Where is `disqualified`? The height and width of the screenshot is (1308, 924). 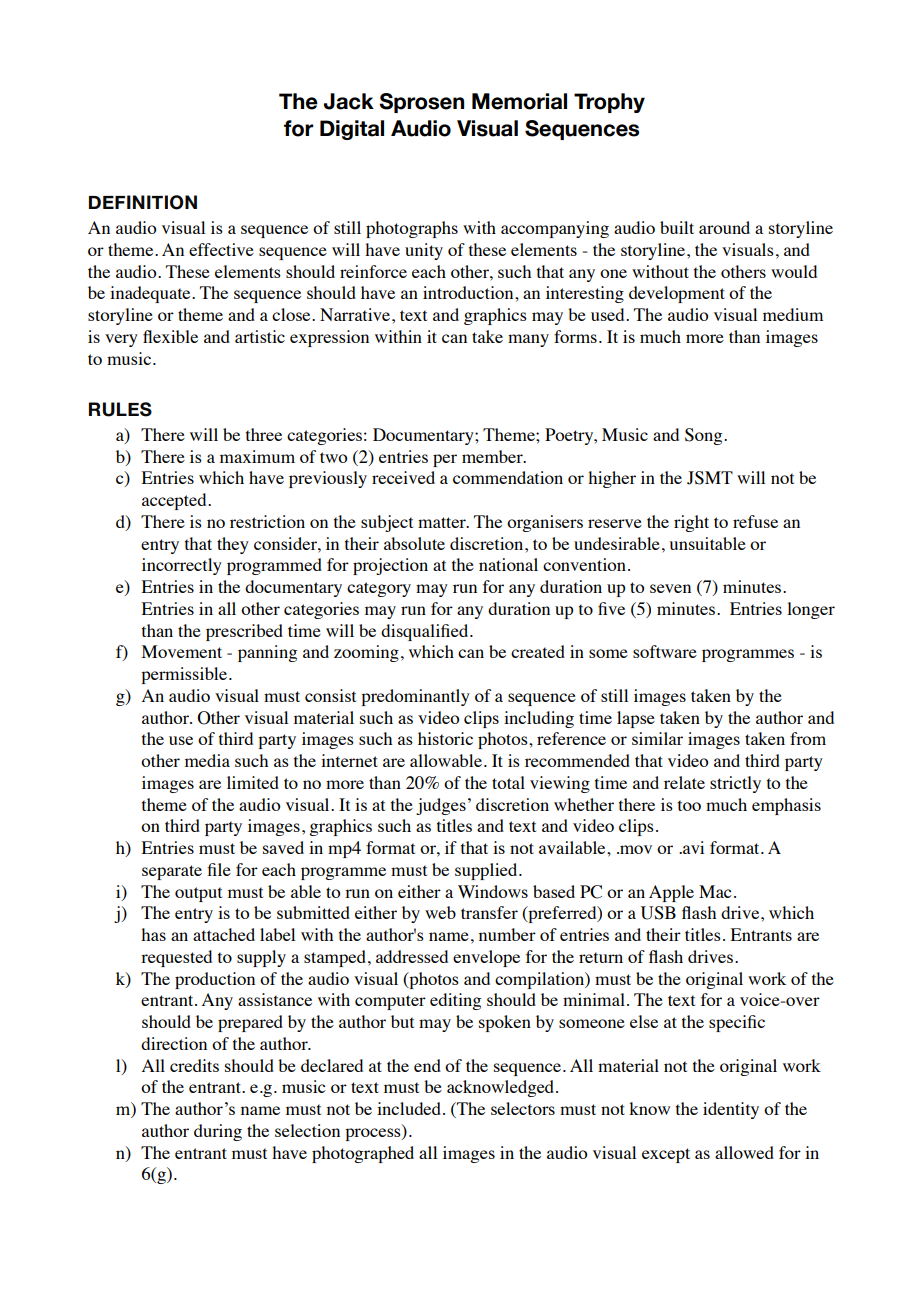
disqualified is located at coordinates (426, 632).
